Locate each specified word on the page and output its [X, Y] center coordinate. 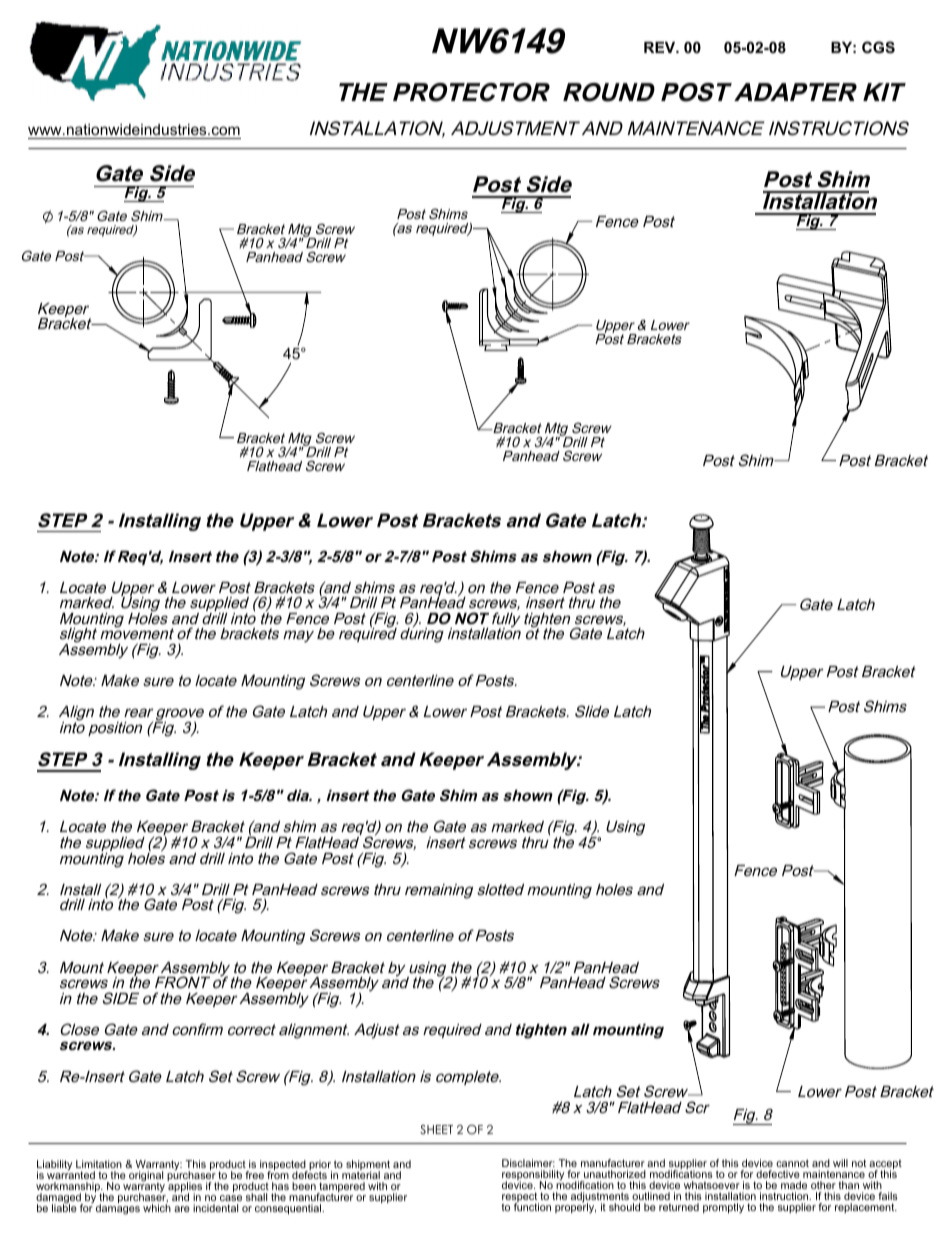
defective [778, 1174]
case [231, 1198]
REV [661, 47]
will [840, 1163]
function [532, 1206]
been [304, 1186]
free [254, 1175]
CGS [878, 47]
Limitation [99, 1164]
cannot [792, 1163]
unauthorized [615, 1174]
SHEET [436, 1129]
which [157, 1208]
